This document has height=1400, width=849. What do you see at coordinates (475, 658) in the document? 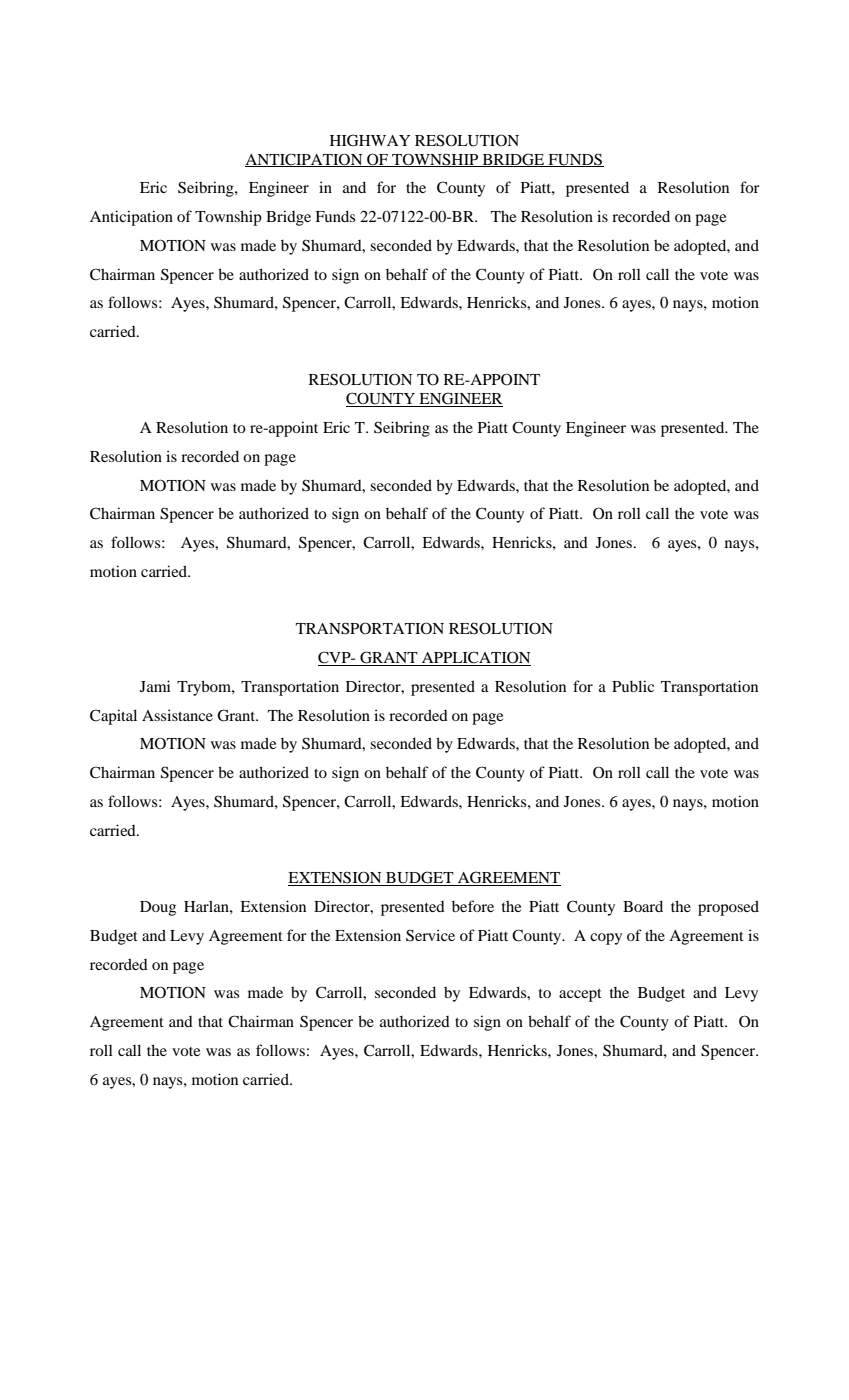
I see `APPLICATION` at bounding box center [475, 658].
